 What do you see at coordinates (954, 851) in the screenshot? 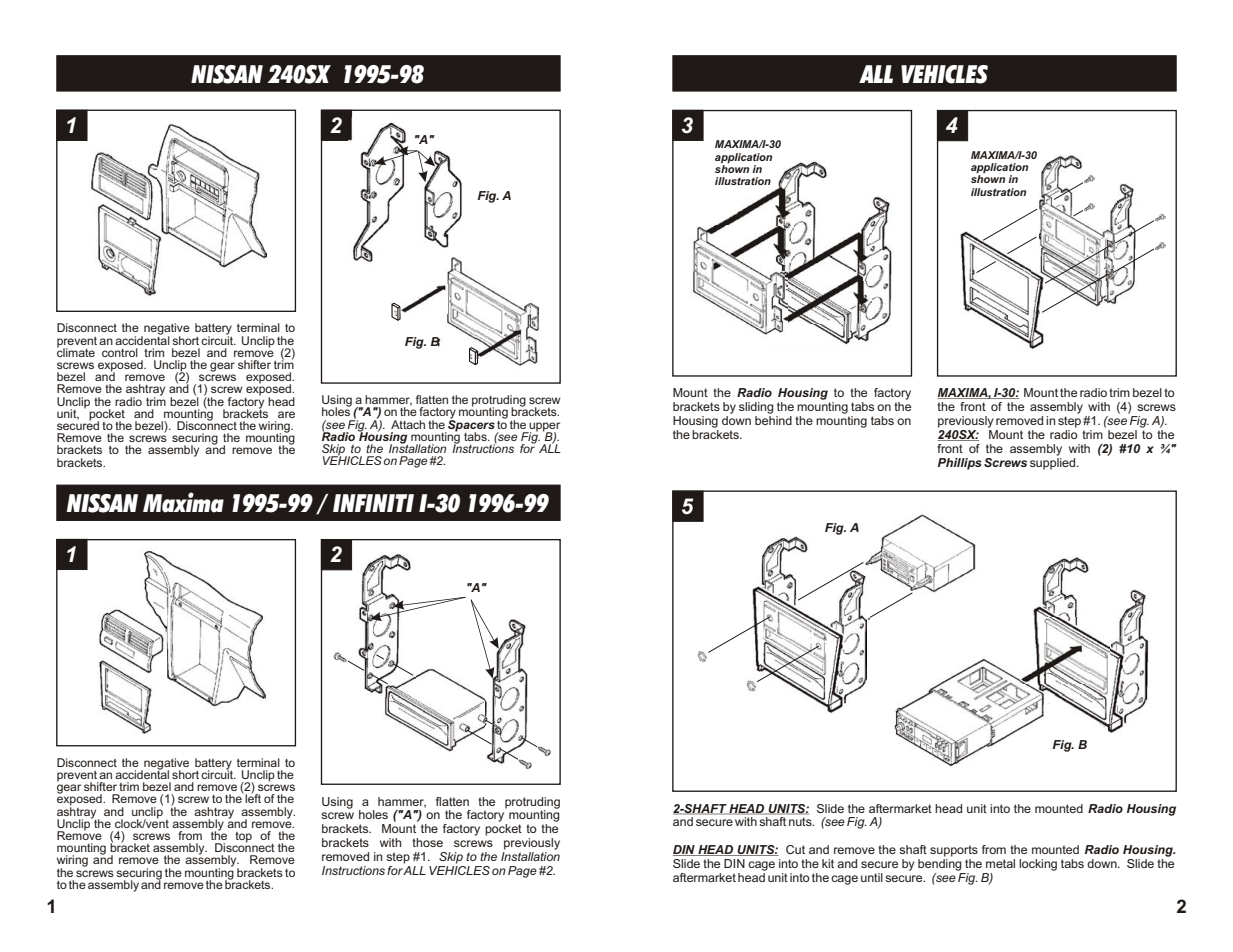
I see `supports` at bounding box center [954, 851].
